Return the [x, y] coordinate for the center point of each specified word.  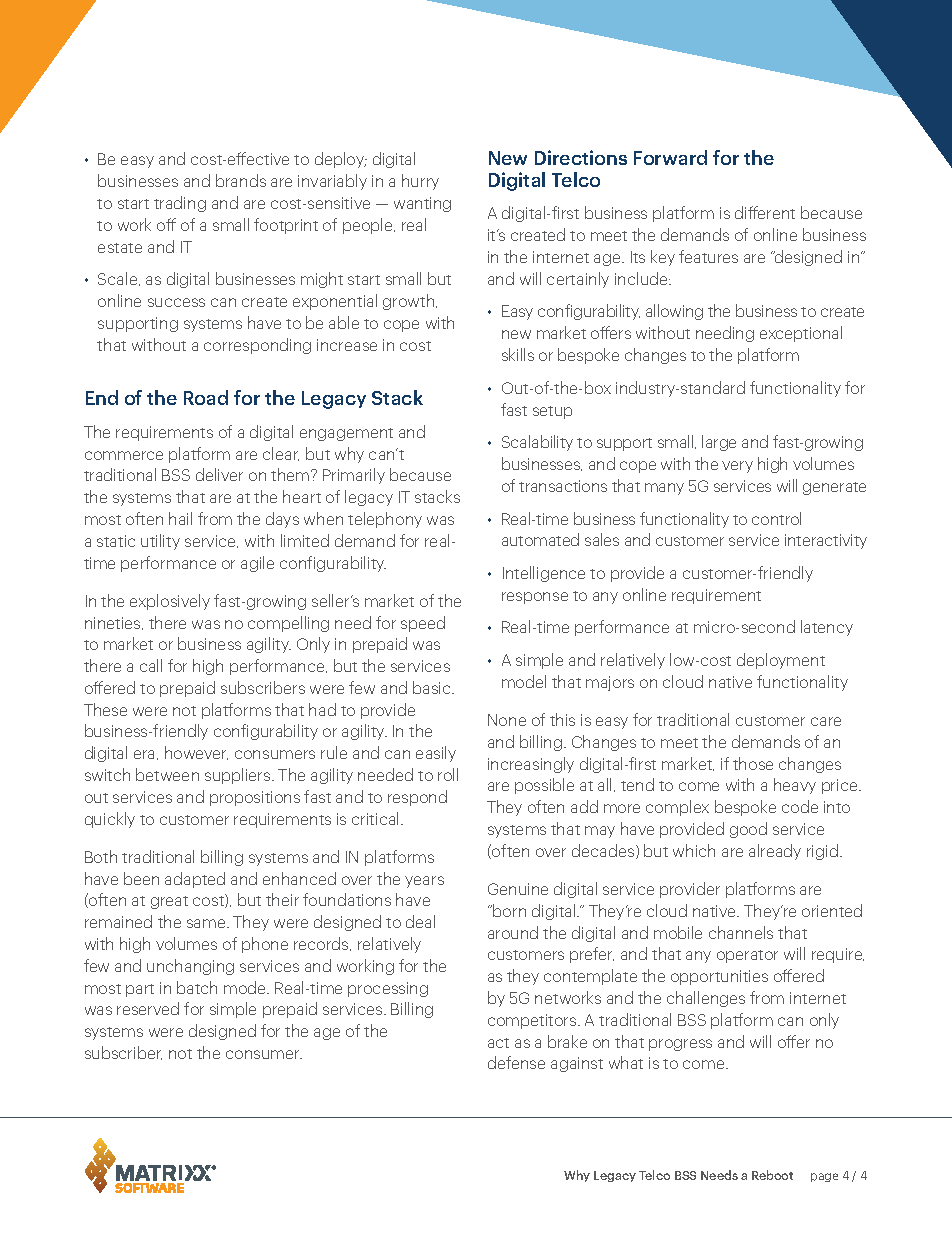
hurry [420, 182]
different [765, 212]
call [151, 665]
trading [180, 204]
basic [433, 687]
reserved [148, 1008]
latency [827, 628]
